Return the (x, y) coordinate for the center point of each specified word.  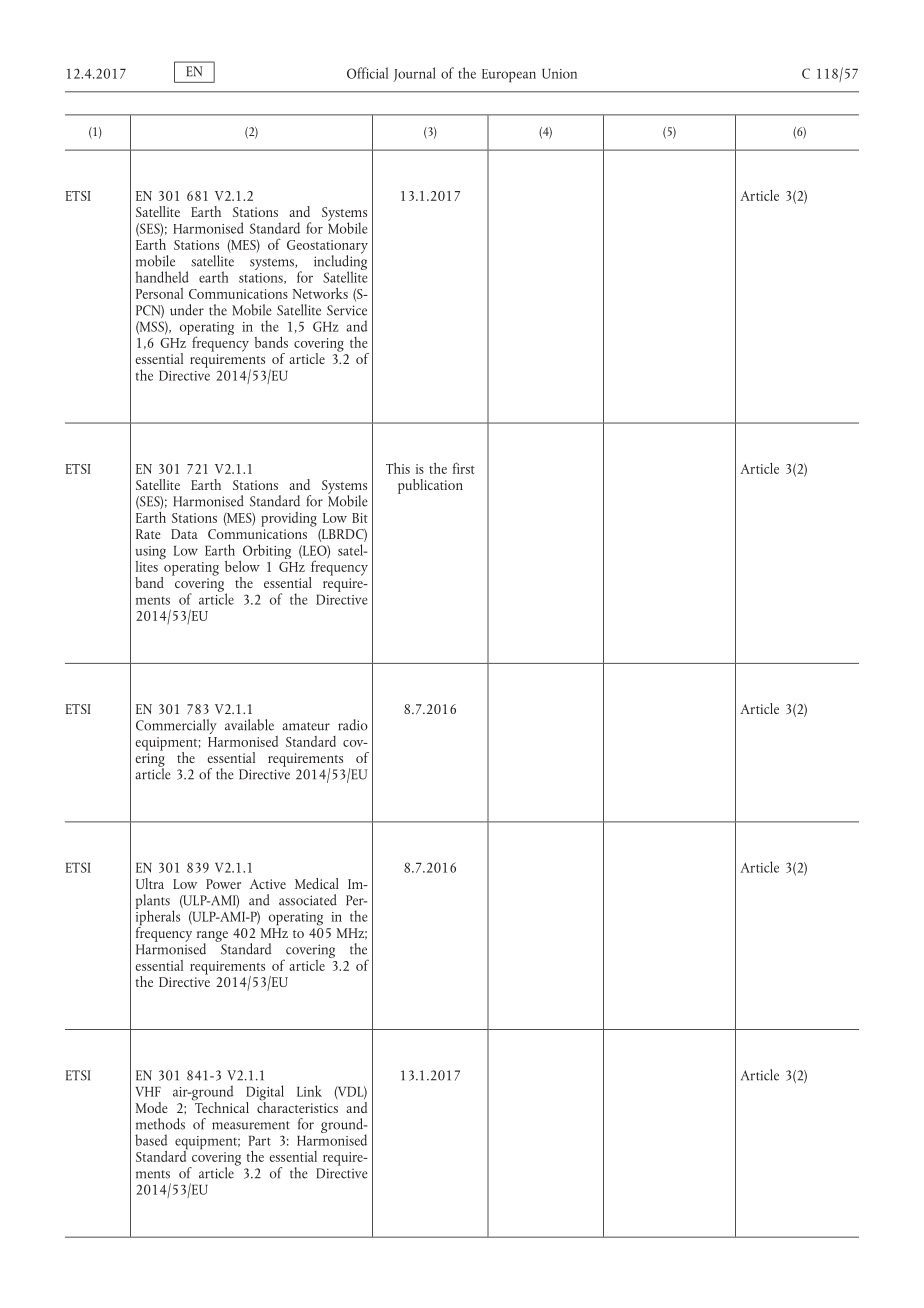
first (464, 468)
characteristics (297, 1106)
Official (367, 73)
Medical (317, 883)
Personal (159, 293)
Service (347, 310)
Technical (221, 1106)
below (242, 566)
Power (223, 884)
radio (353, 725)
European (509, 76)
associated (308, 900)
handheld (162, 277)
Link (309, 1091)
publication (430, 486)
